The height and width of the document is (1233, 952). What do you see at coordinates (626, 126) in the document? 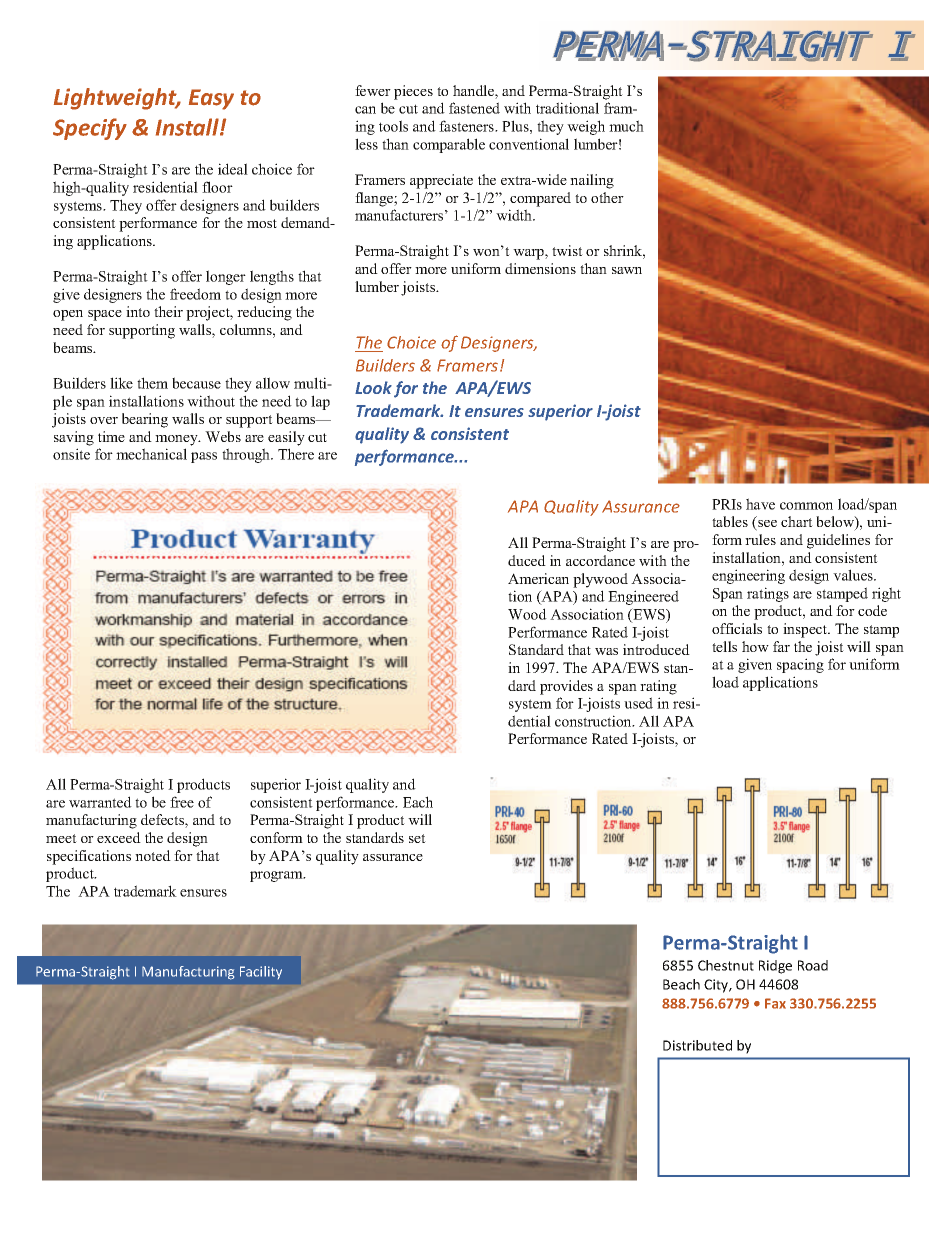
I see `much` at bounding box center [626, 126].
